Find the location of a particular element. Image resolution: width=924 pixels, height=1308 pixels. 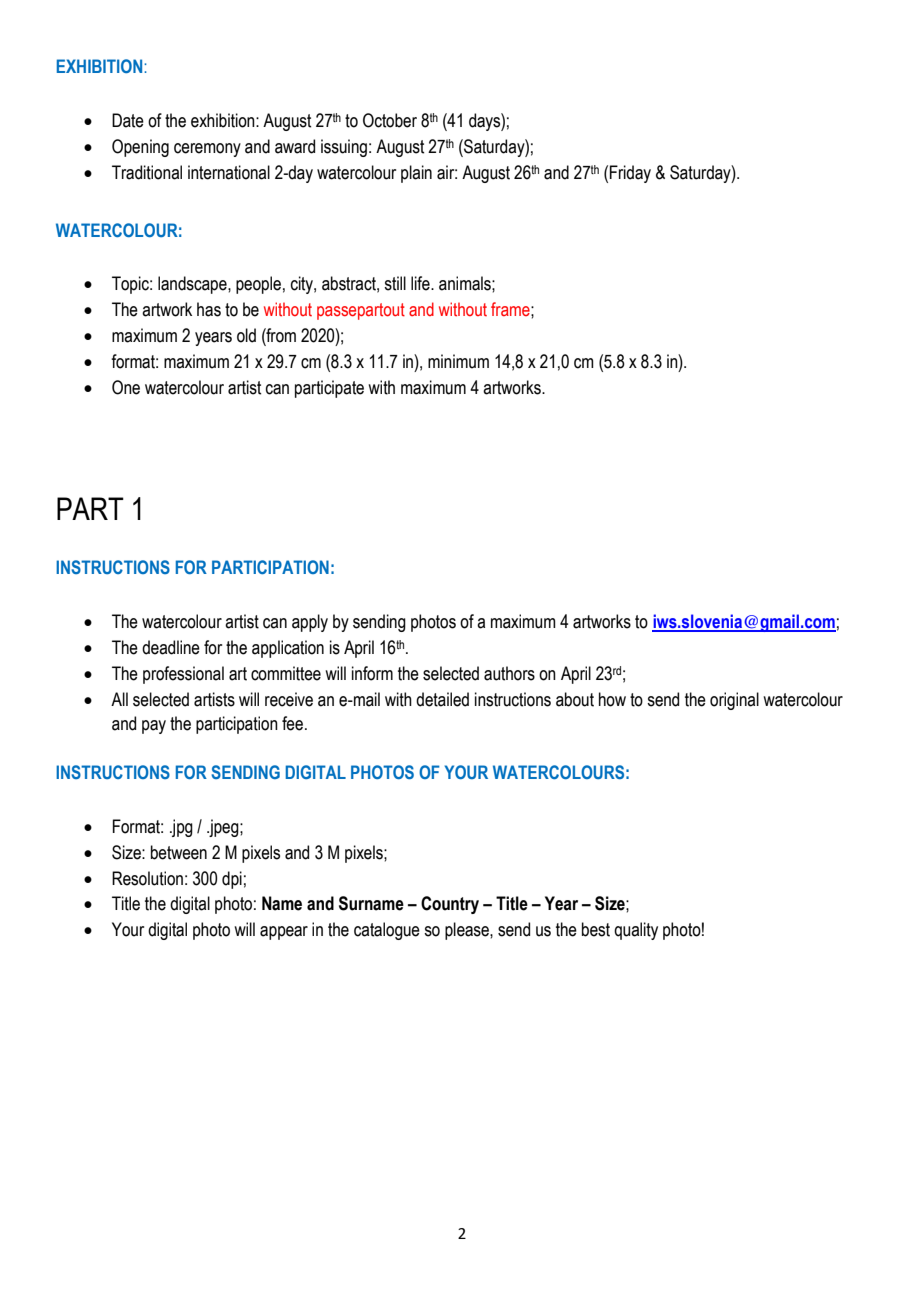

ceremony is located at coordinates (207, 150).
